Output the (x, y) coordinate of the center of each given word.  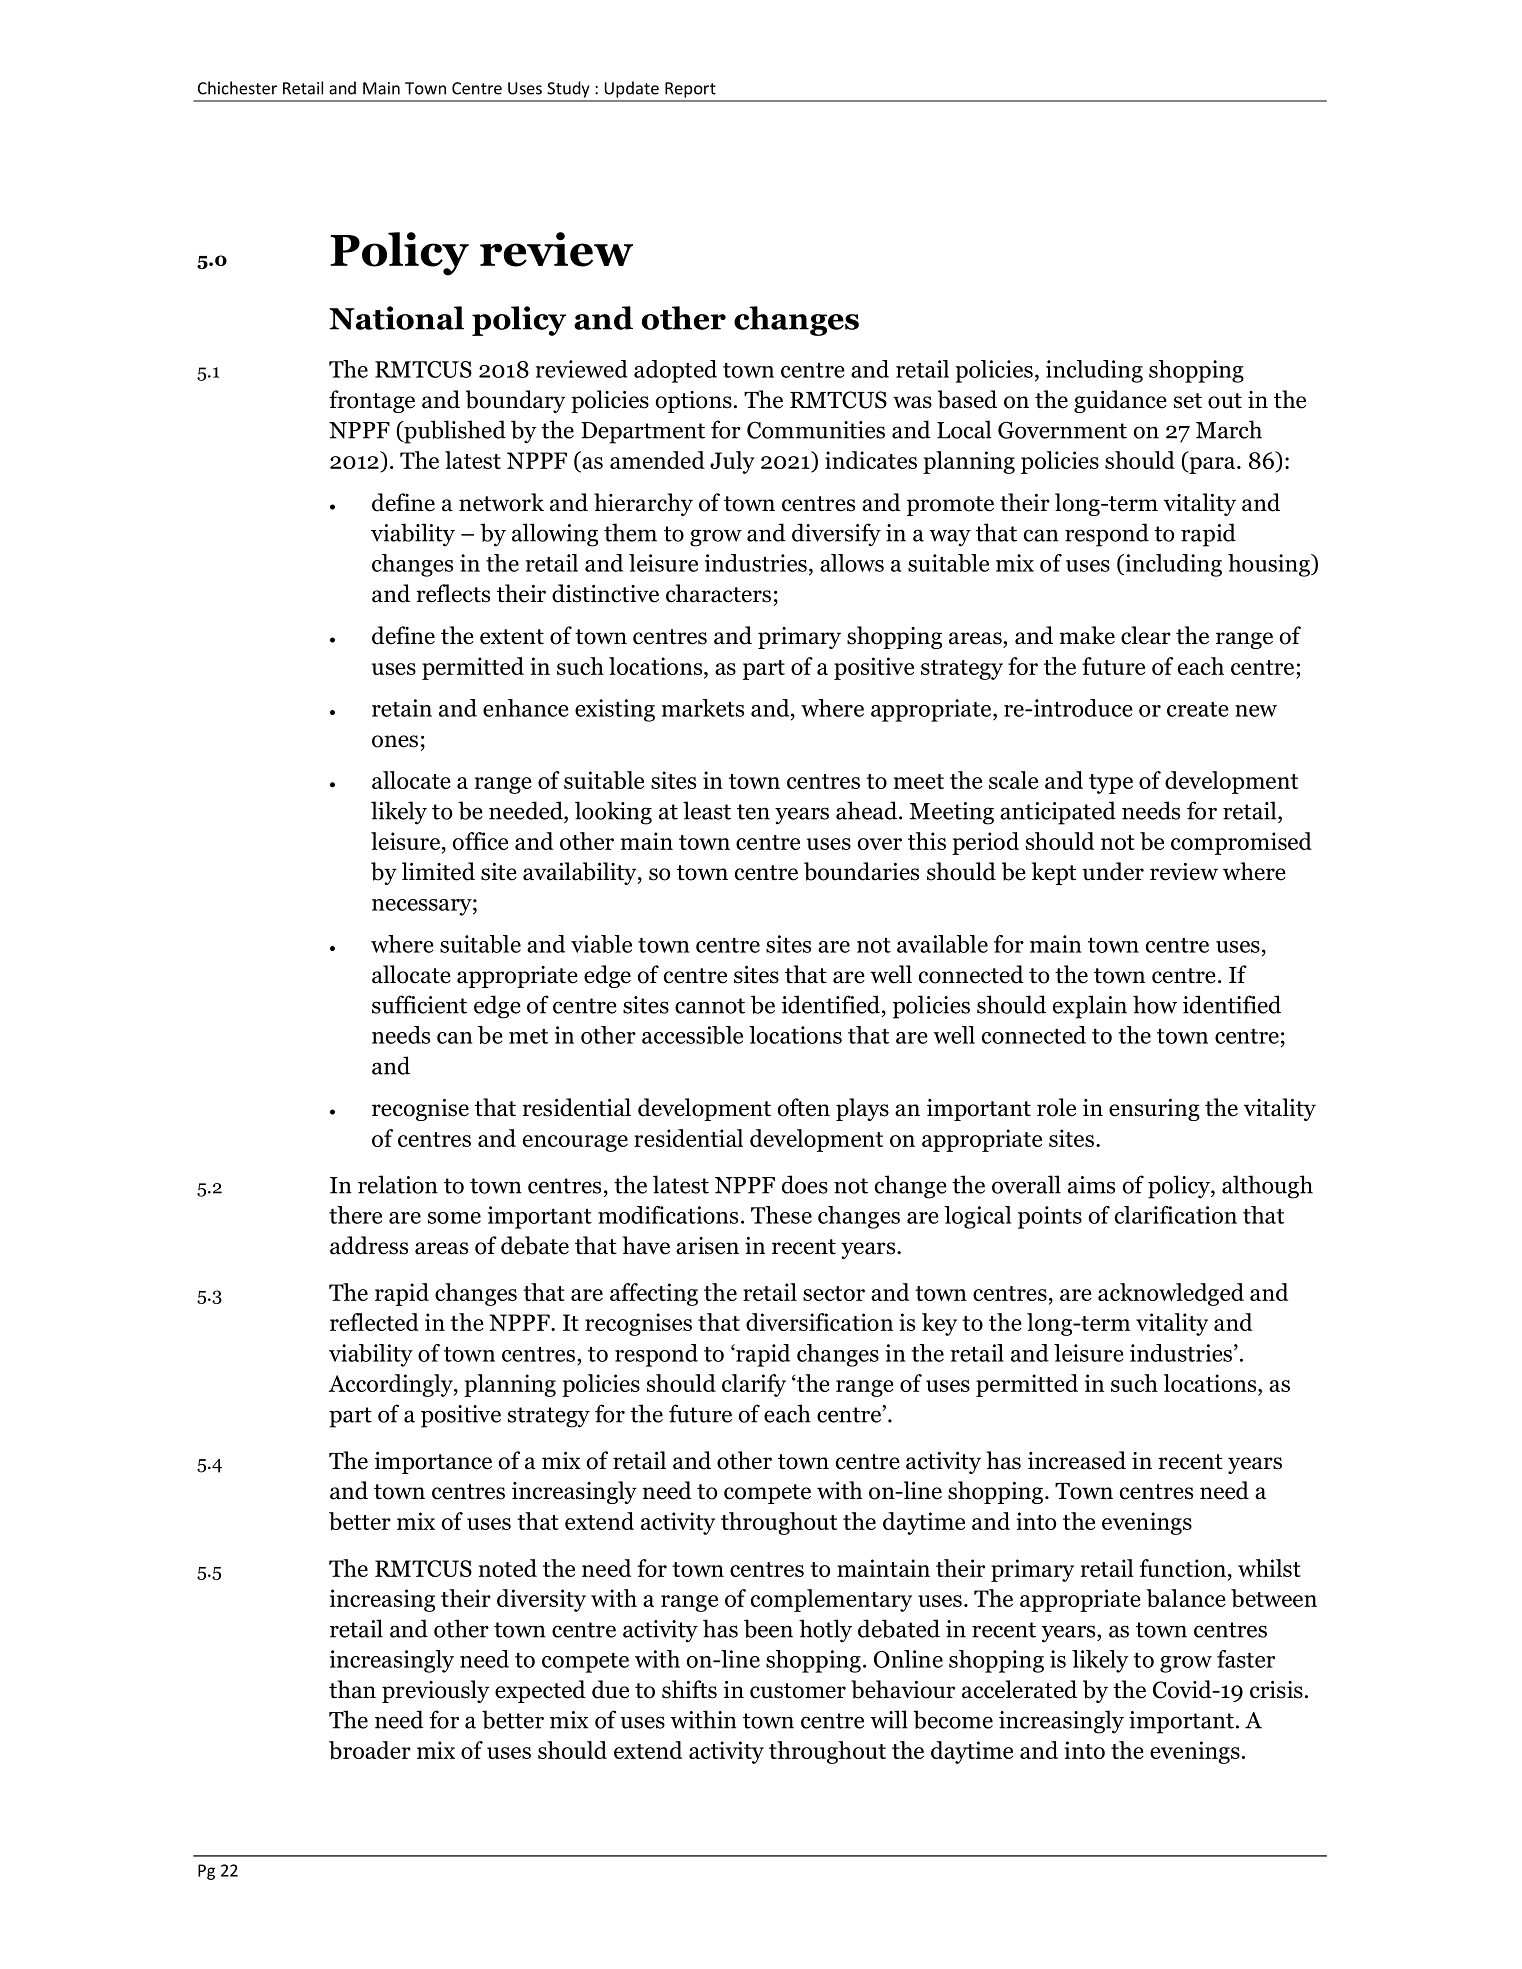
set (1188, 401)
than (352, 1689)
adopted (675, 371)
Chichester (237, 88)
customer (798, 1691)
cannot (710, 1006)
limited (438, 871)
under (1113, 871)
